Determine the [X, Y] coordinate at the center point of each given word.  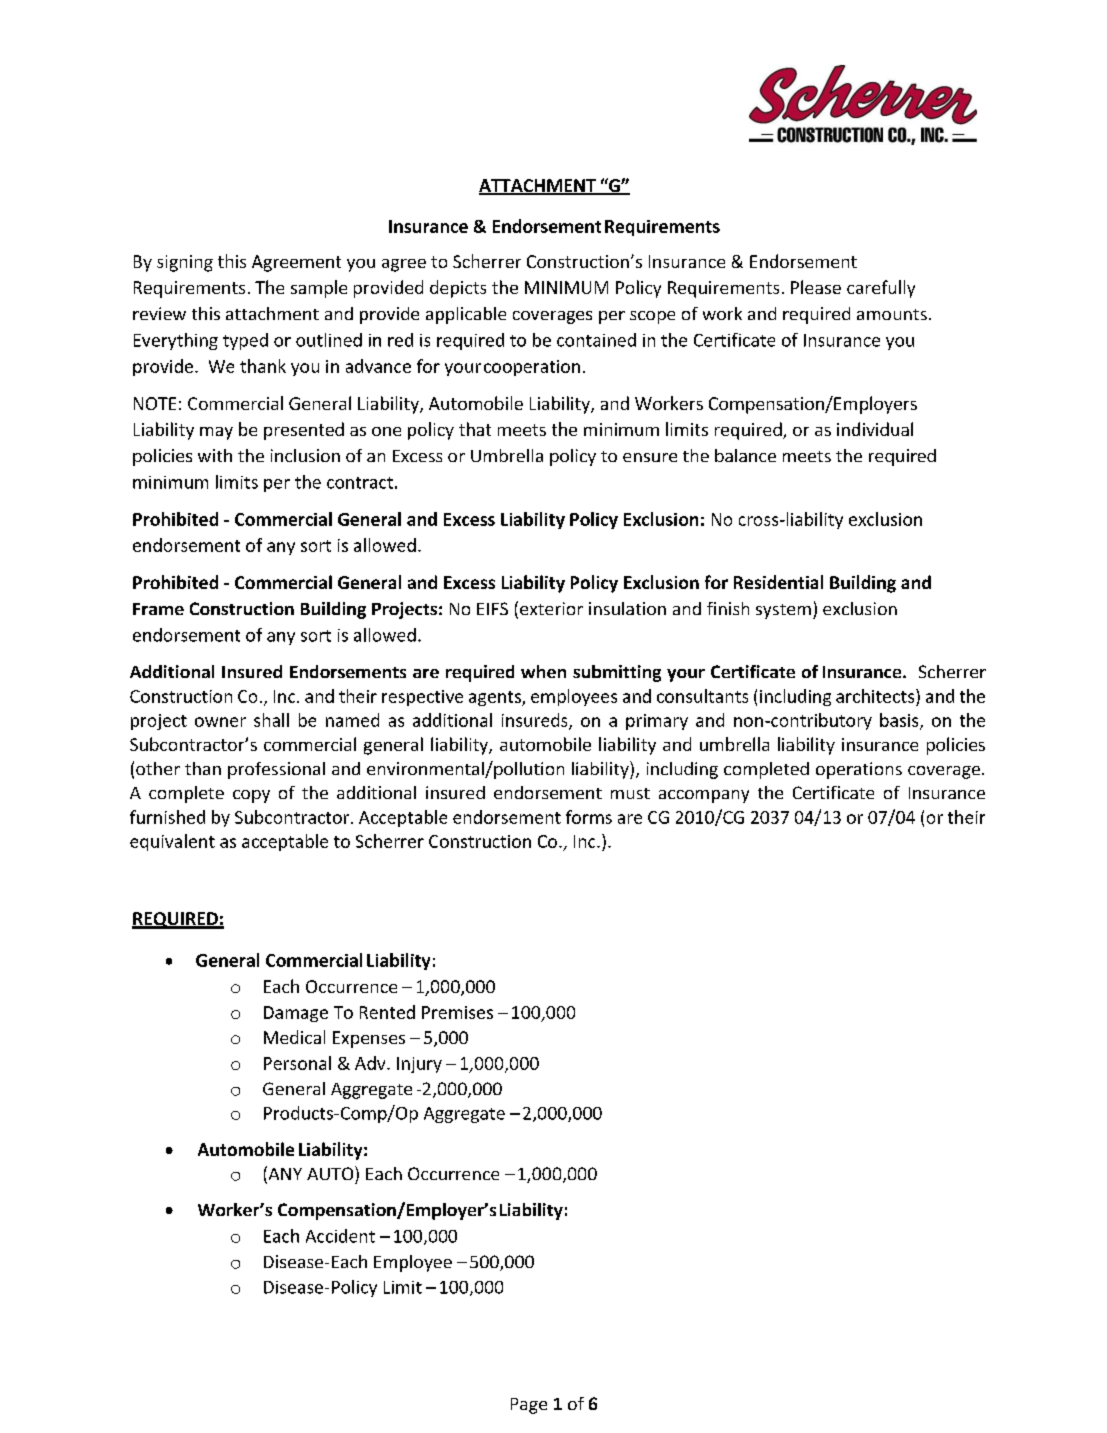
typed [245, 341]
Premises [457, 1012]
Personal [297, 1063]
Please [816, 287]
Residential [778, 582]
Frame [158, 609]
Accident [340, 1236]
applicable [466, 315]
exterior [551, 608]
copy [251, 796]
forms [589, 817]
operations [859, 770]
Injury [419, 1065]
